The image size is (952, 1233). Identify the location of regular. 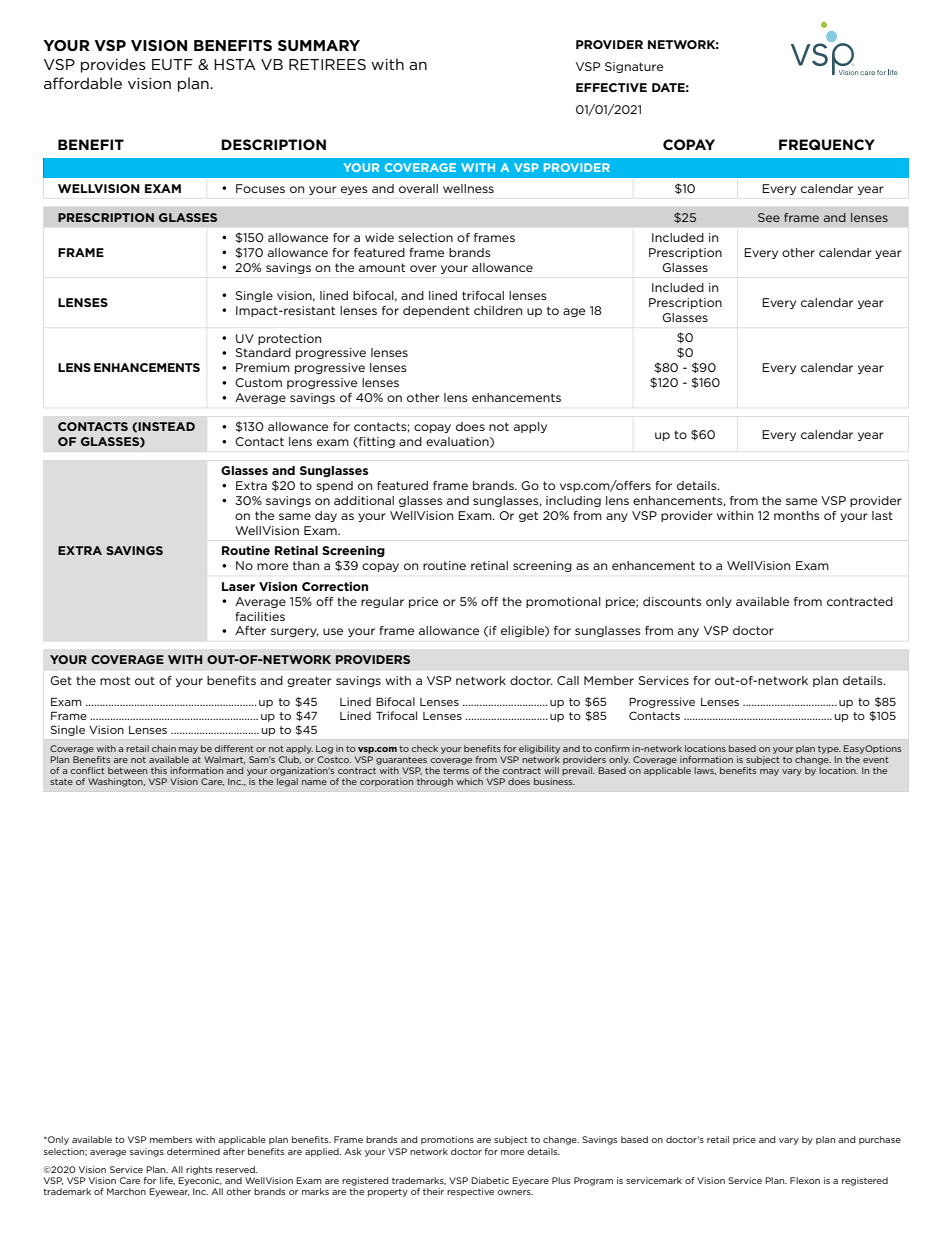
(382, 602).
